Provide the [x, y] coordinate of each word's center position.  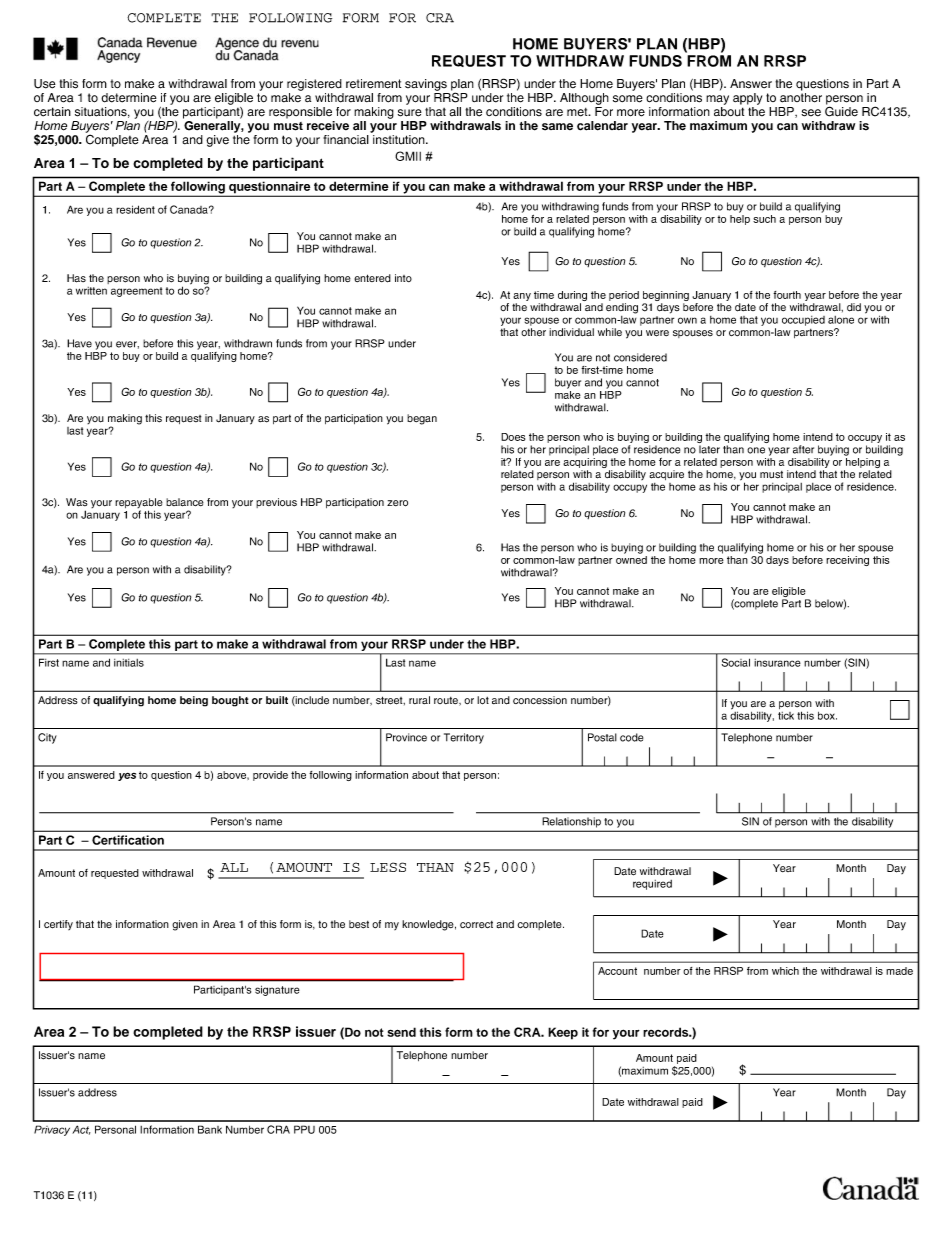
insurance [777, 663]
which [785, 971]
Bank [210, 1129]
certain [52, 112]
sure [410, 113]
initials [129, 663]
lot [483, 700]
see [811, 113]
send [401, 1032]
